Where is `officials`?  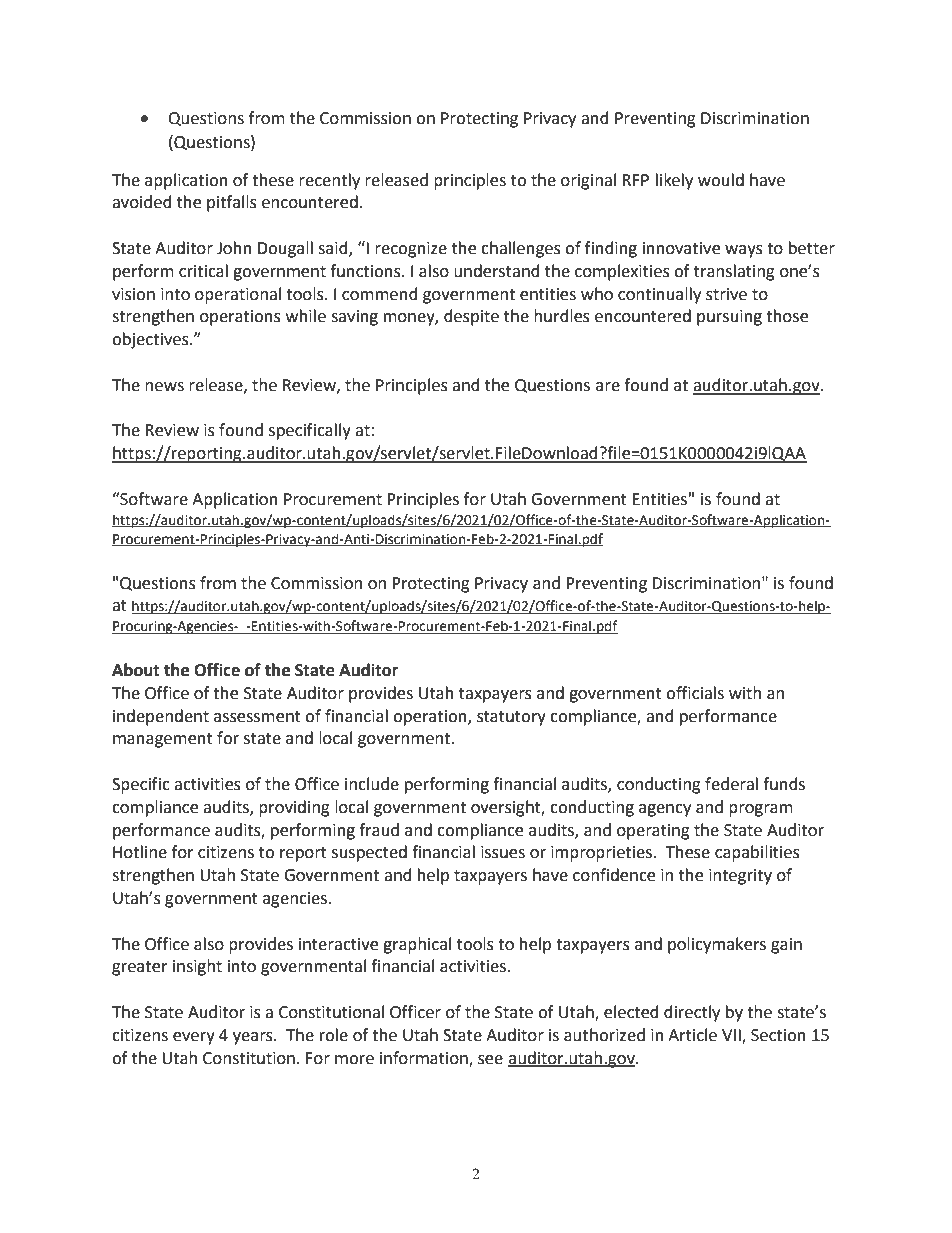 officials is located at coordinates (695, 693).
